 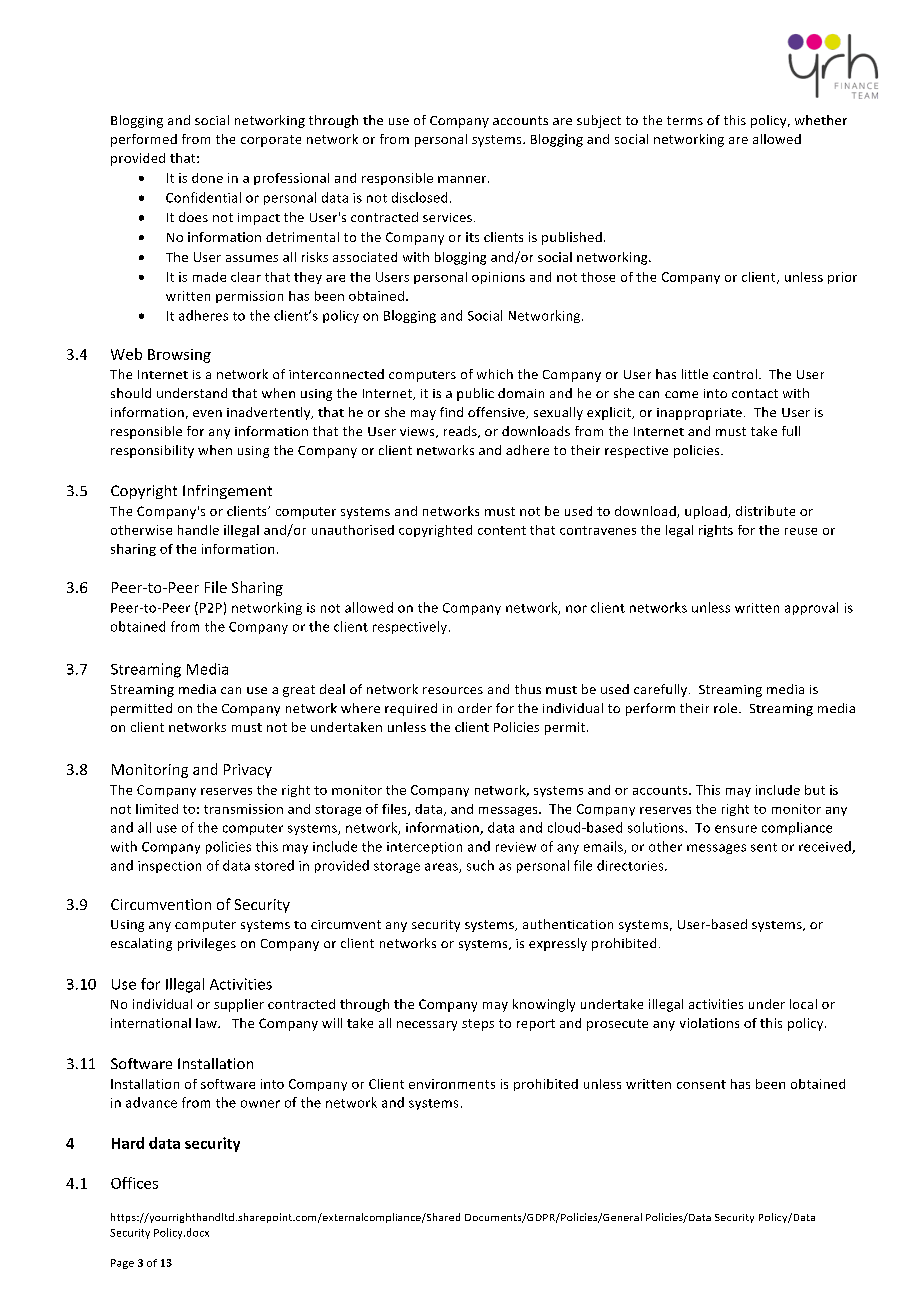 I want to click on done, so click(x=207, y=178).
